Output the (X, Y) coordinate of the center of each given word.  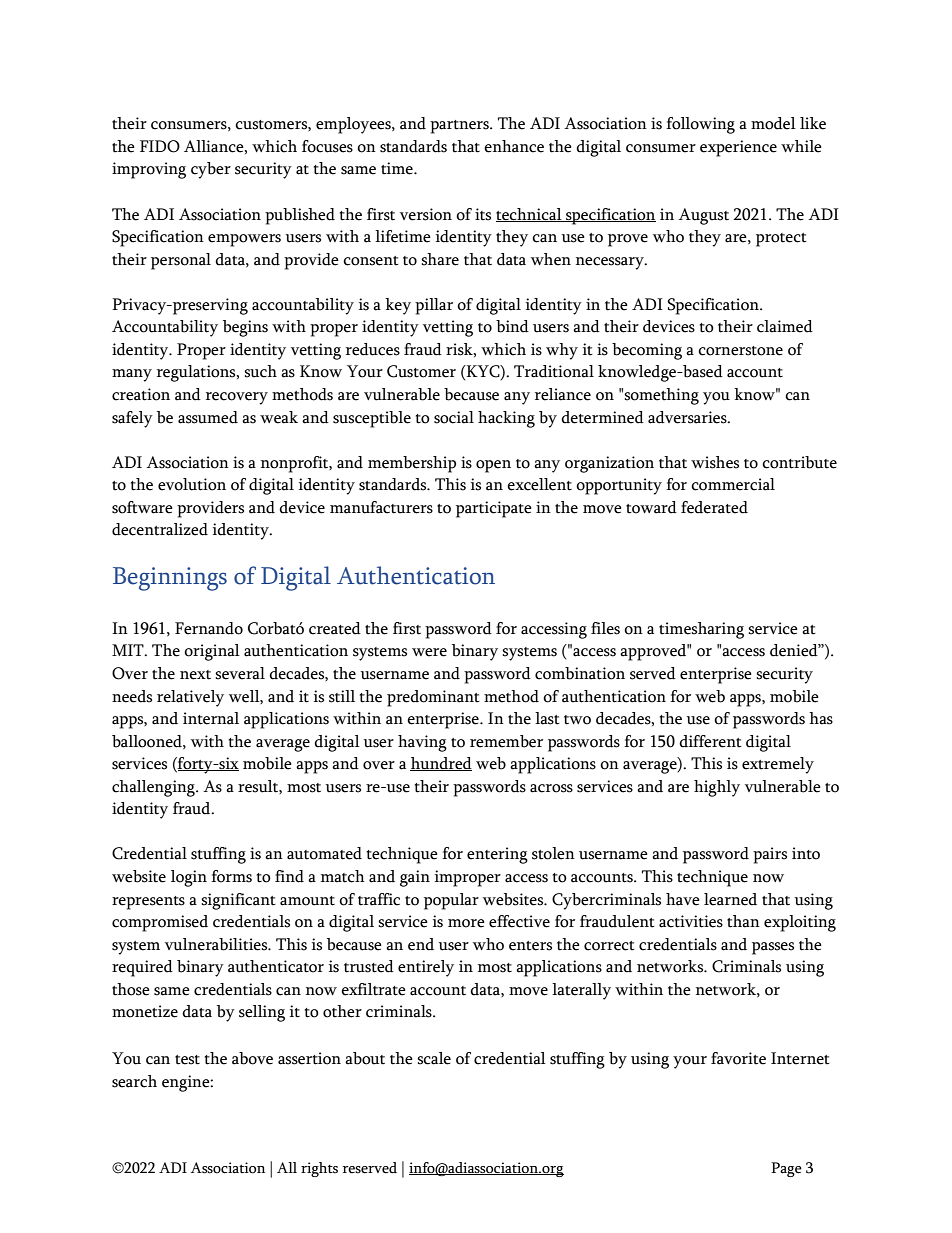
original (212, 652)
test (187, 1060)
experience (738, 148)
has (821, 718)
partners (460, 127)
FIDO (160, 146)
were (429, 652)
